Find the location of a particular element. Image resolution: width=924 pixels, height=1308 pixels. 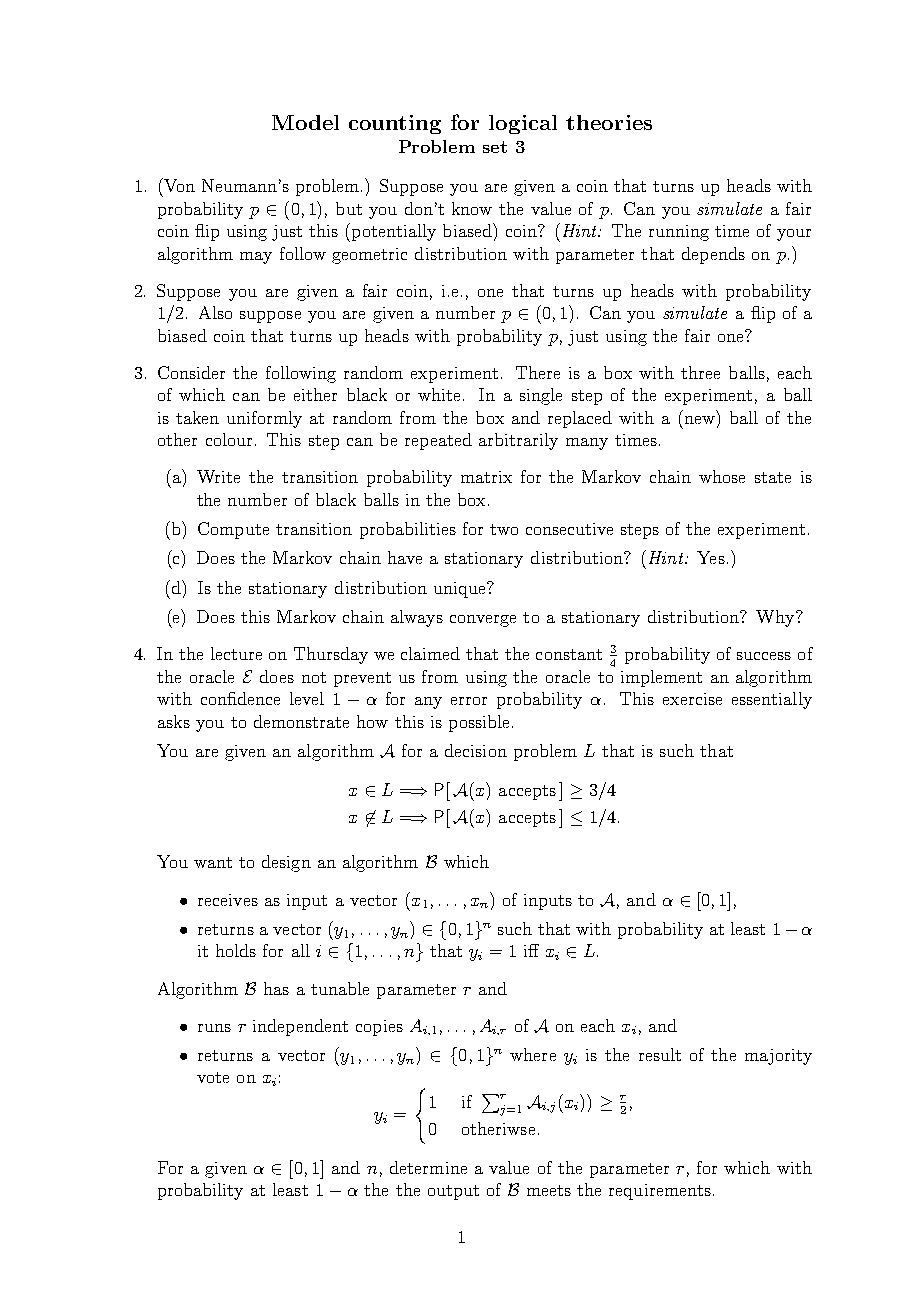

decision is located at coordinates (476, 750).
